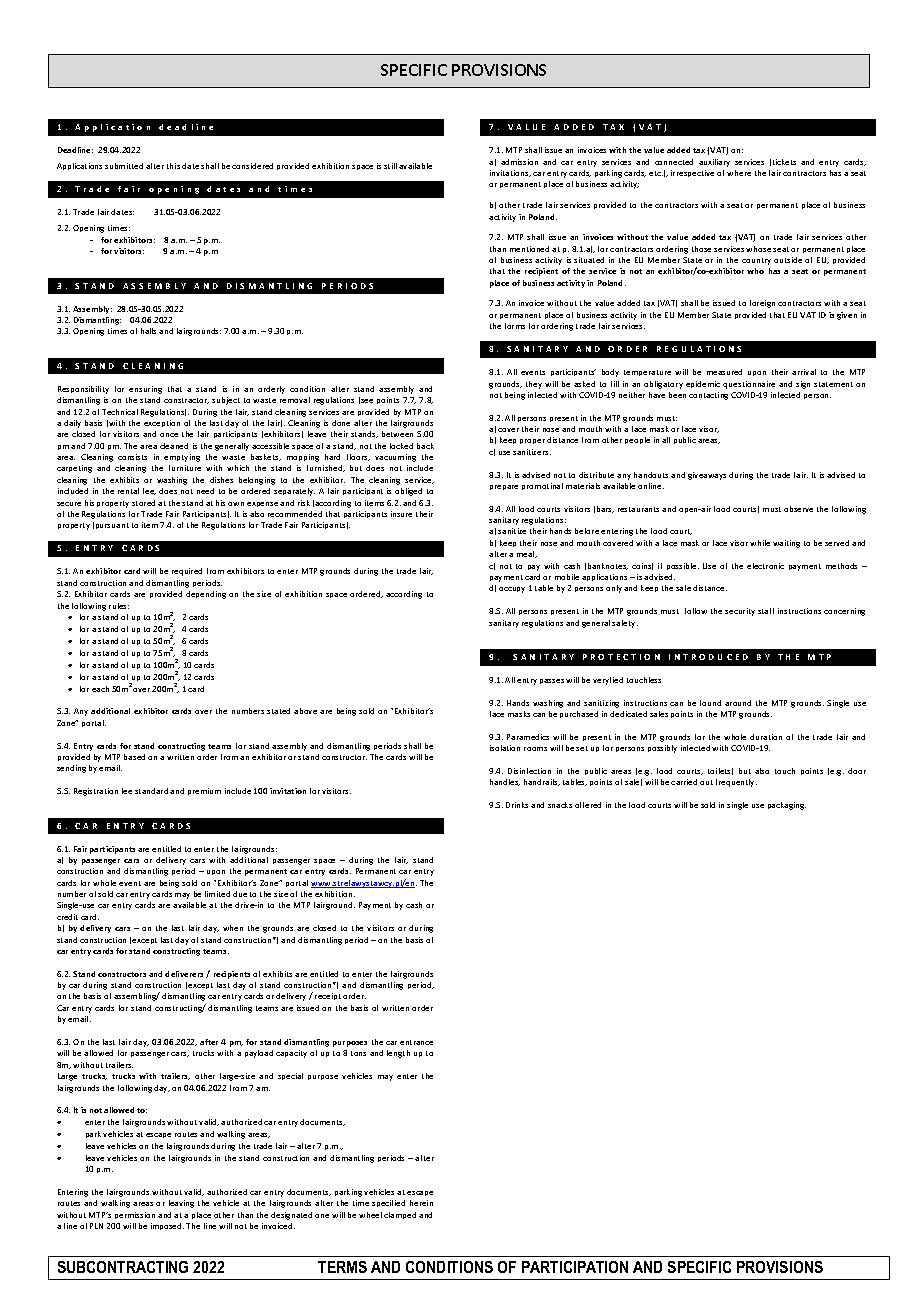  I want to click on imposed, so click(167, 1226).
